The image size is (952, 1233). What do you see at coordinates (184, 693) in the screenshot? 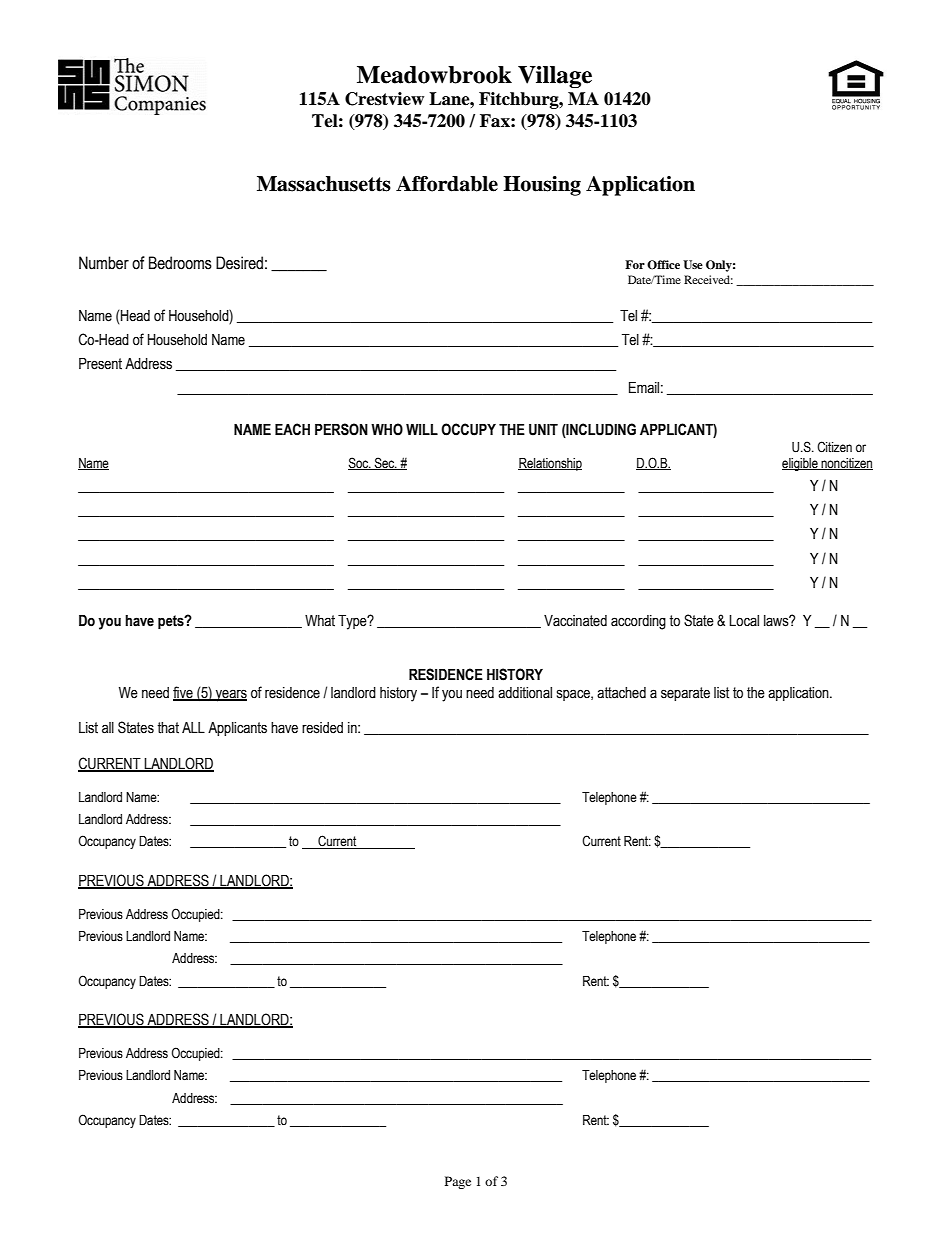
I see `five` at bounding box center [184, 693].
